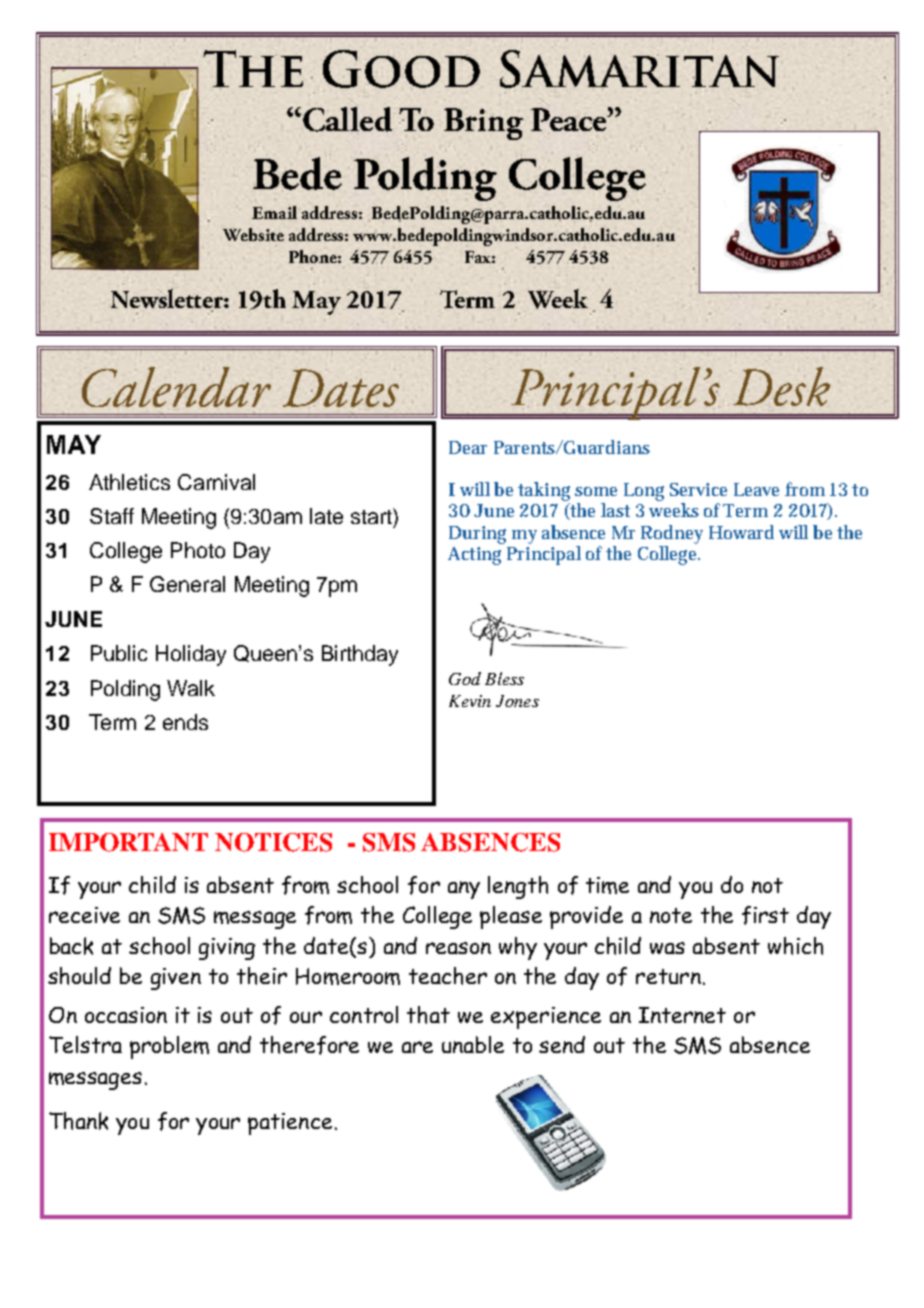 The height and width of the document is (1308, 924). What do you see at coordinates (473, 1044) in the document?
I see `unable` at bounding box center [473, 1044].
